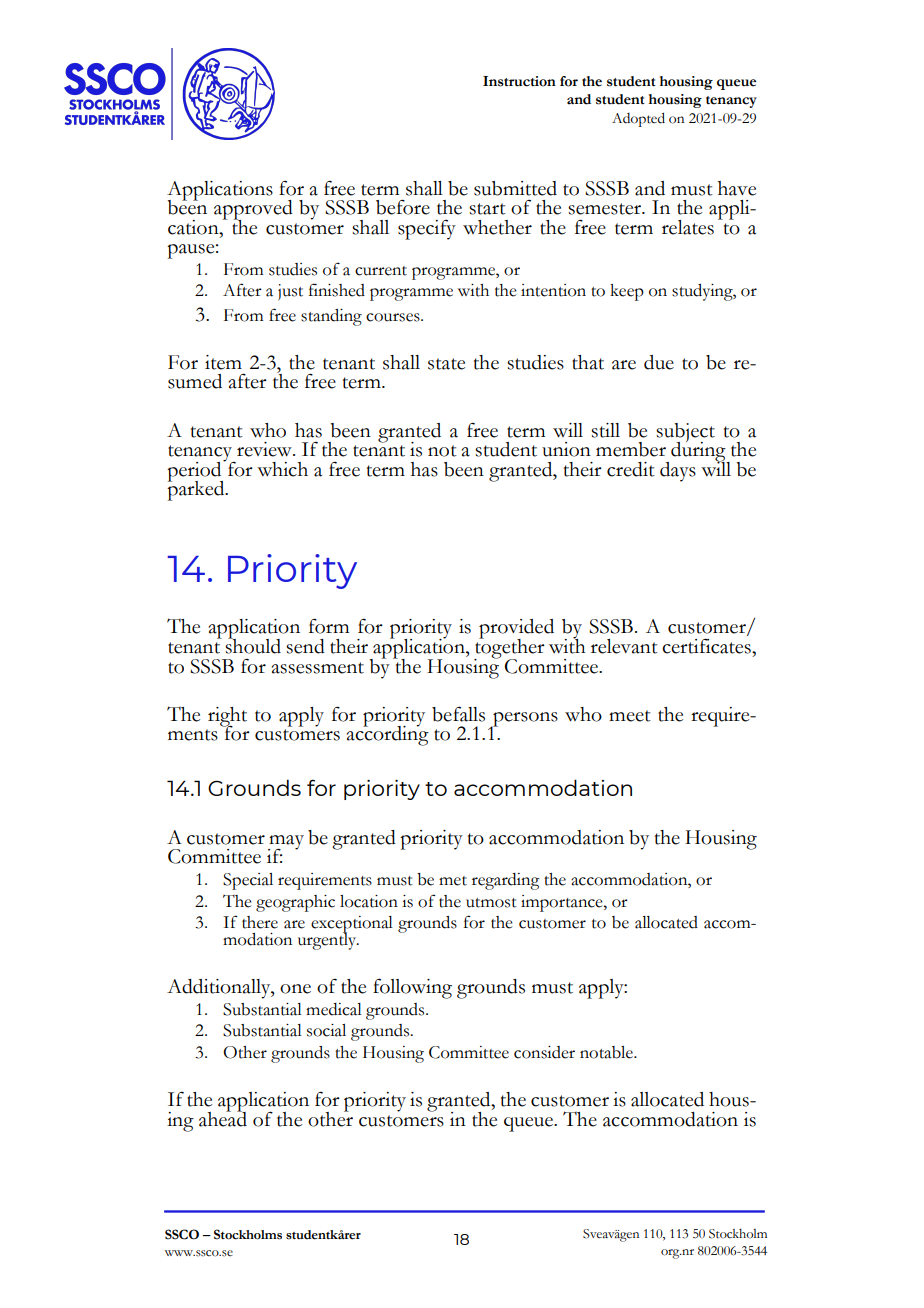 This screenshot has width=924, height=1308. I want to click on meet, so click(630, 716).
